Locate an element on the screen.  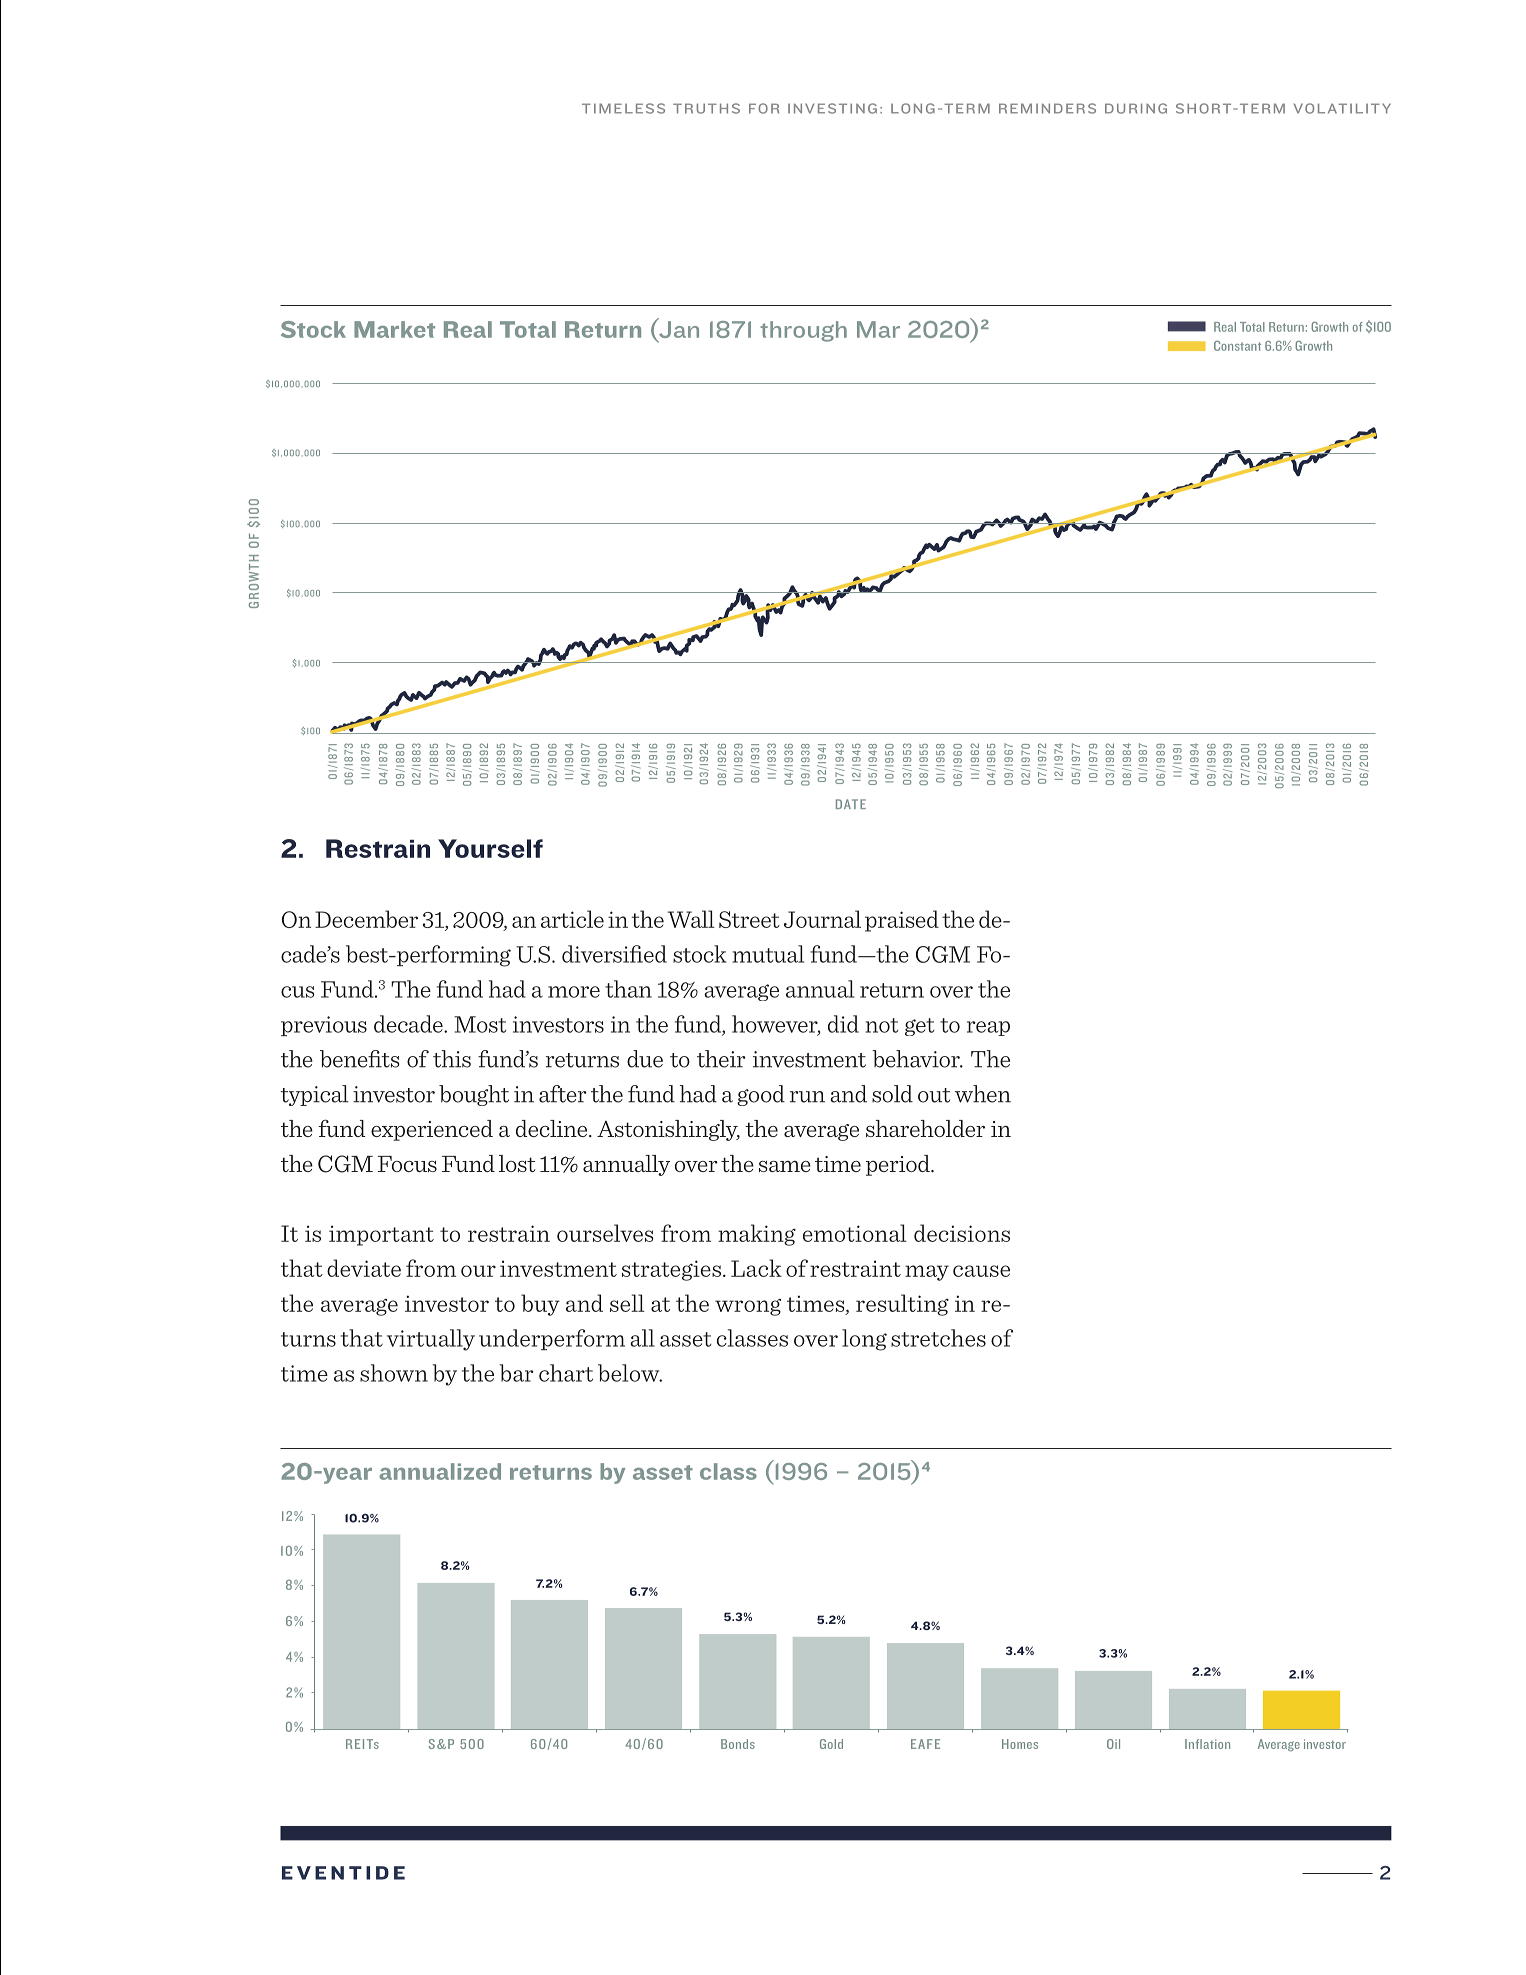
Street is located at coordinates (749, 919).
